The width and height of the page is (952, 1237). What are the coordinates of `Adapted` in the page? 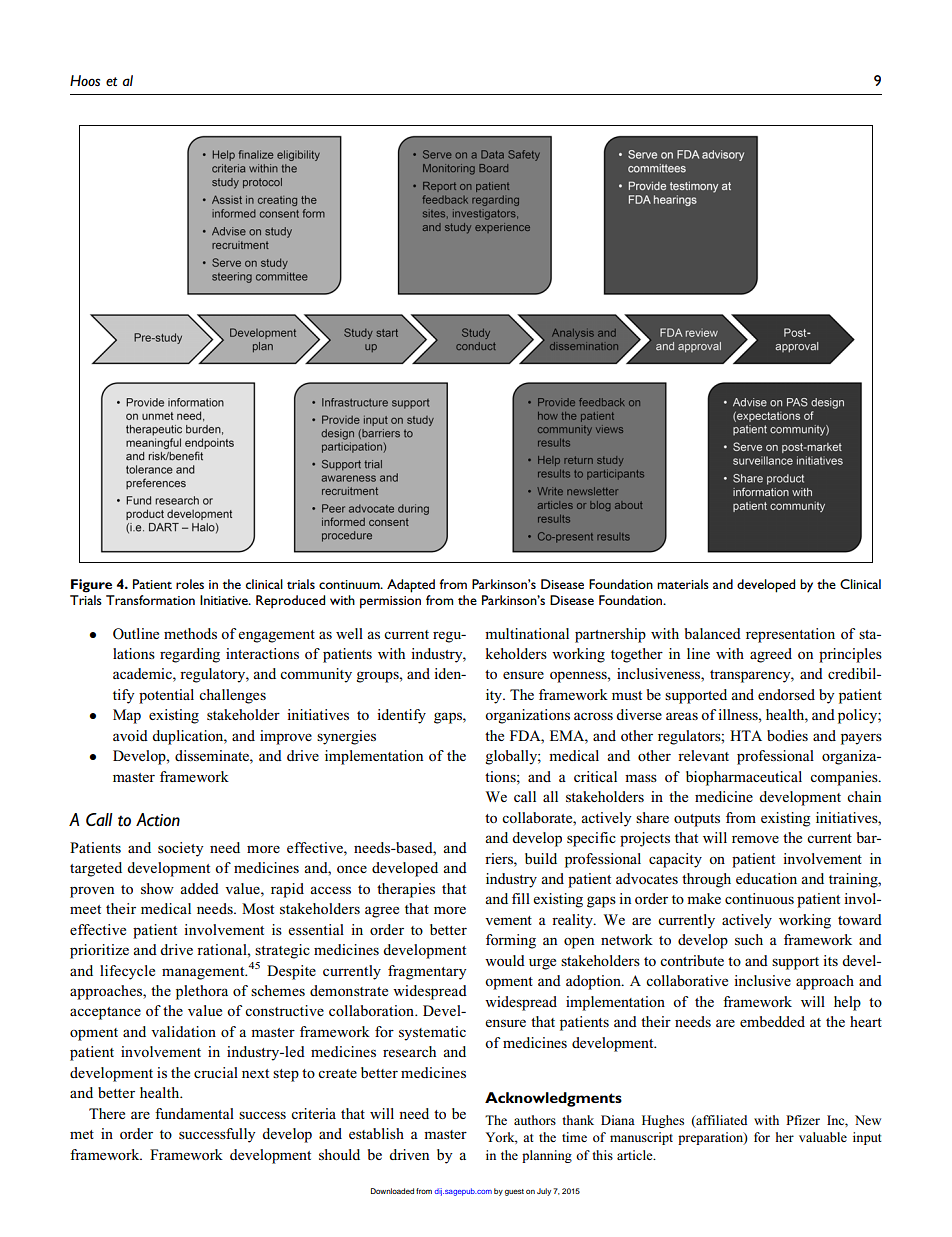 It's located at (411, 586).
